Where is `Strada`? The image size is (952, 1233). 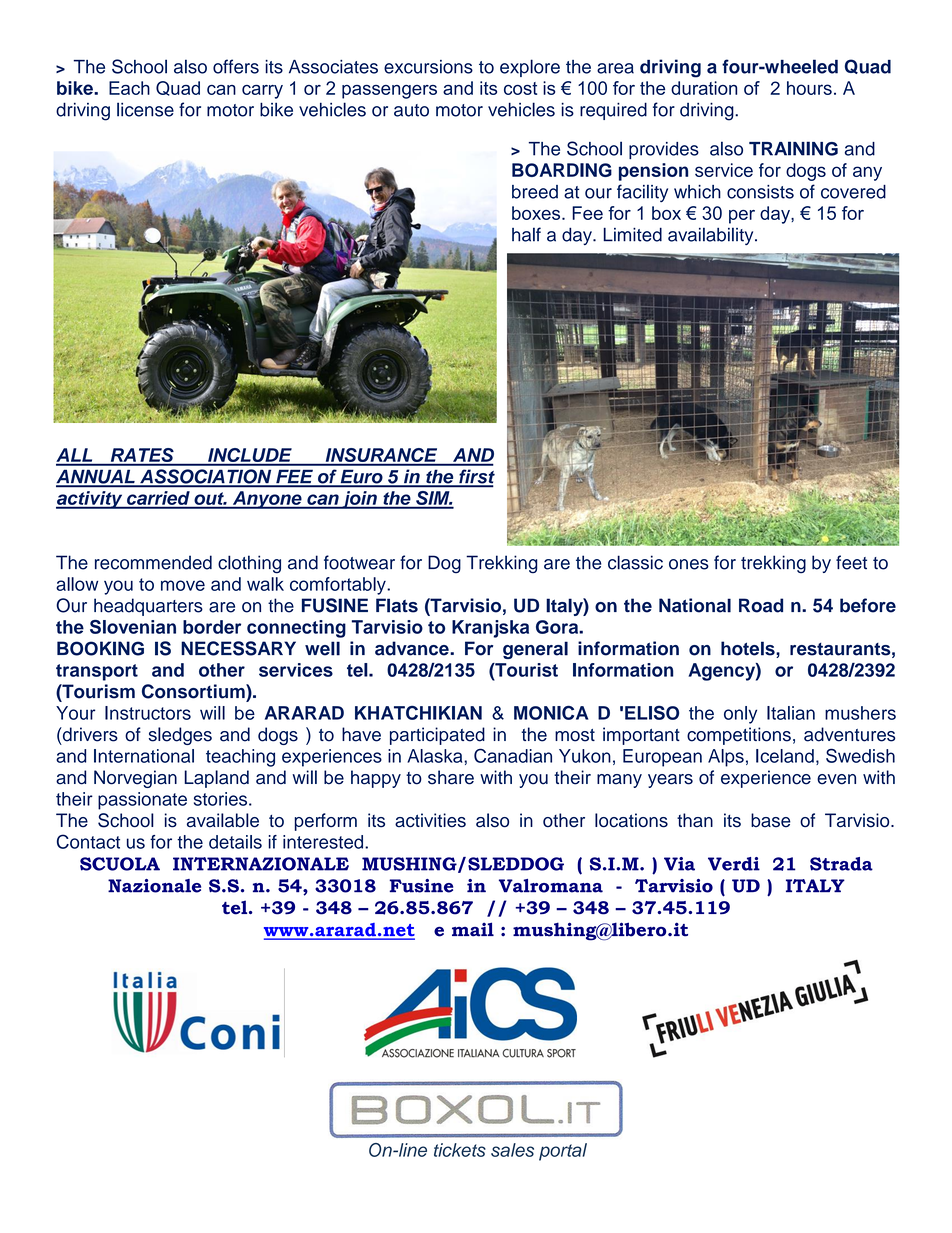 Strada is located at coordinates (841, 864).
